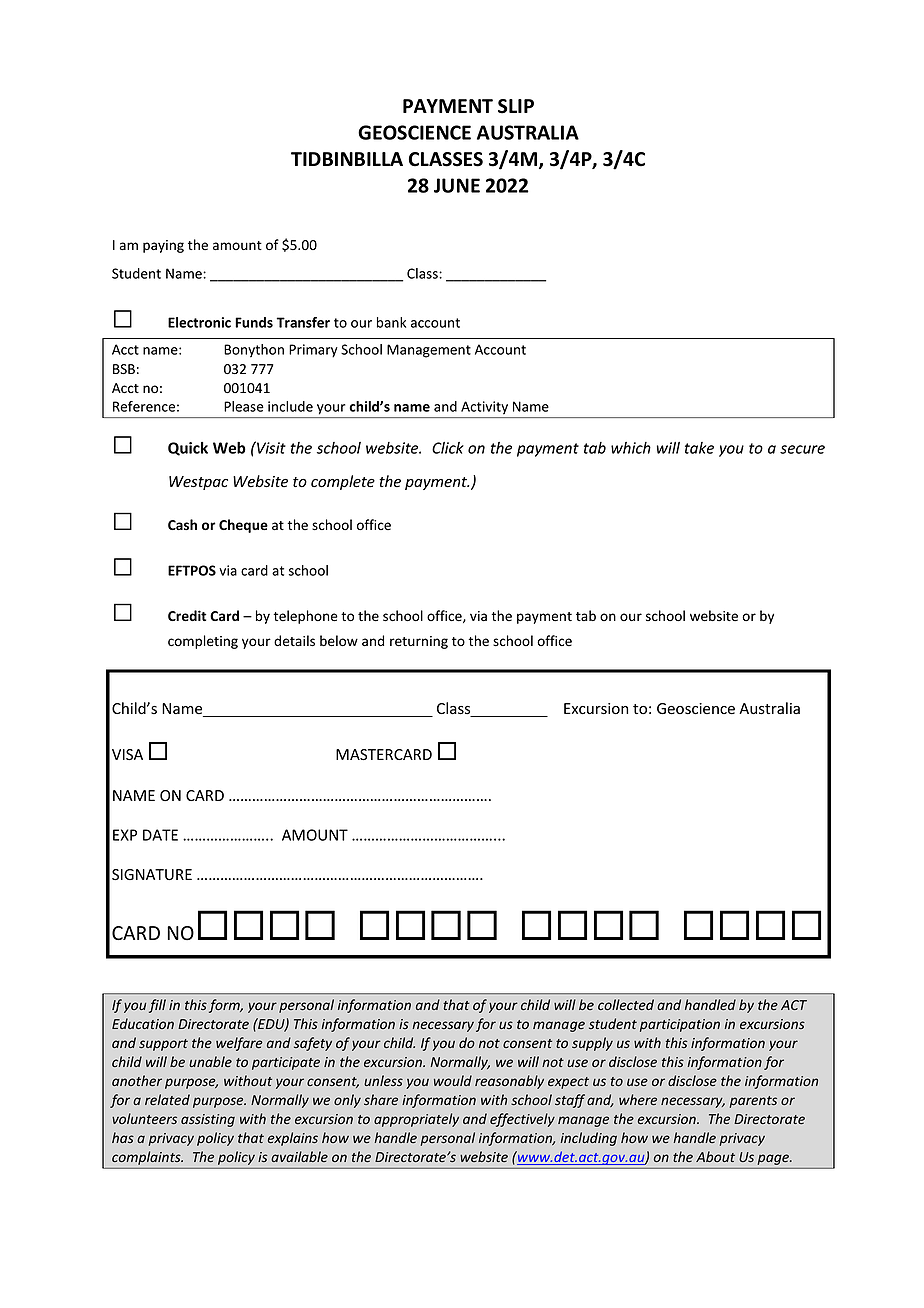 This document has width=924, height=1308. I want to click on paying, so click(163, 246).
